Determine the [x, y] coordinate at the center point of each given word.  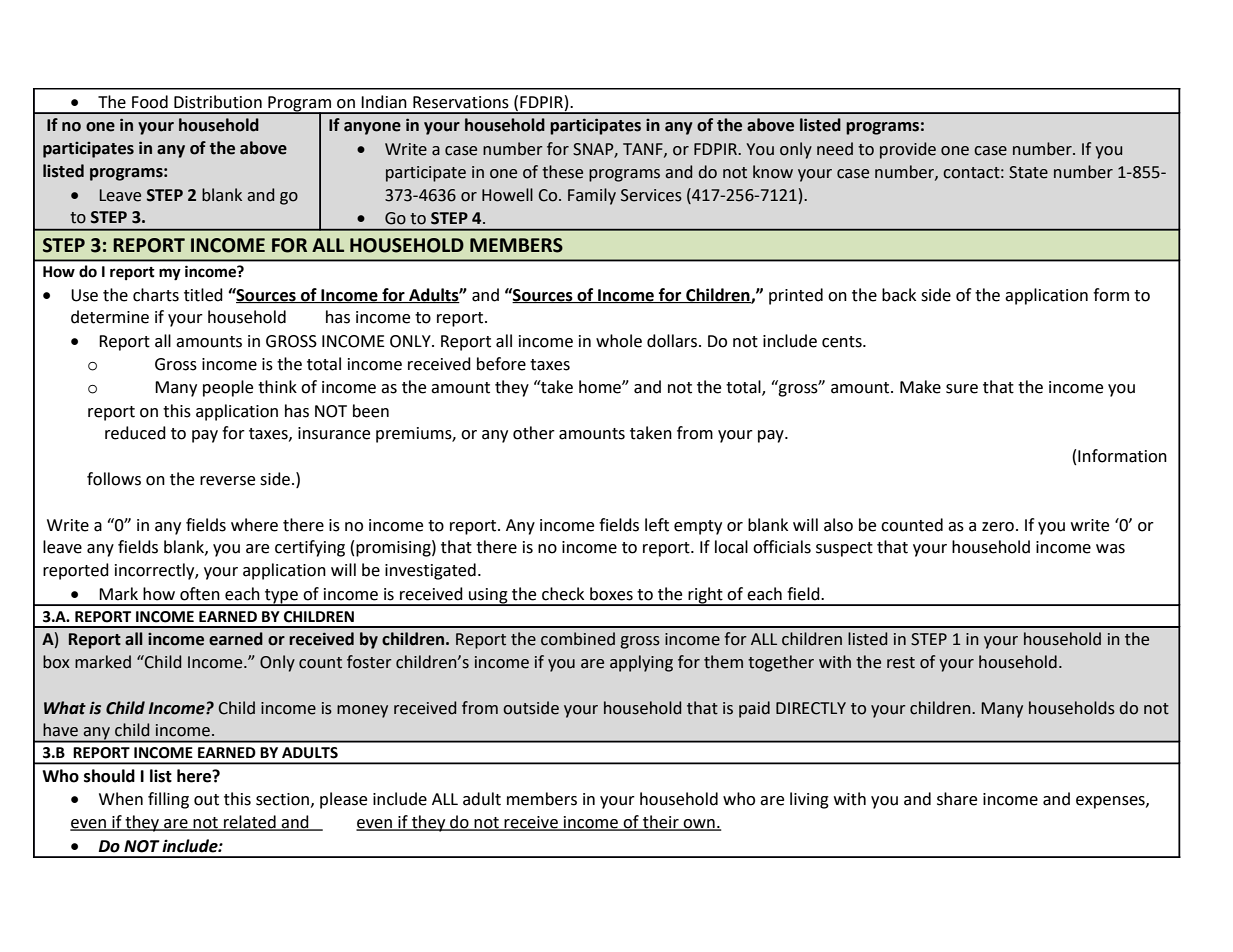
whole [619, 341]
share [957, 799]
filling [168, 800]
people [228, 388]
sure [962, 389]
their [661, 823]
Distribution [218, 102]
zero [998, 527]
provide [908, 150]
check [563, 594]
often [200, 594]
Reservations [461, 102]
